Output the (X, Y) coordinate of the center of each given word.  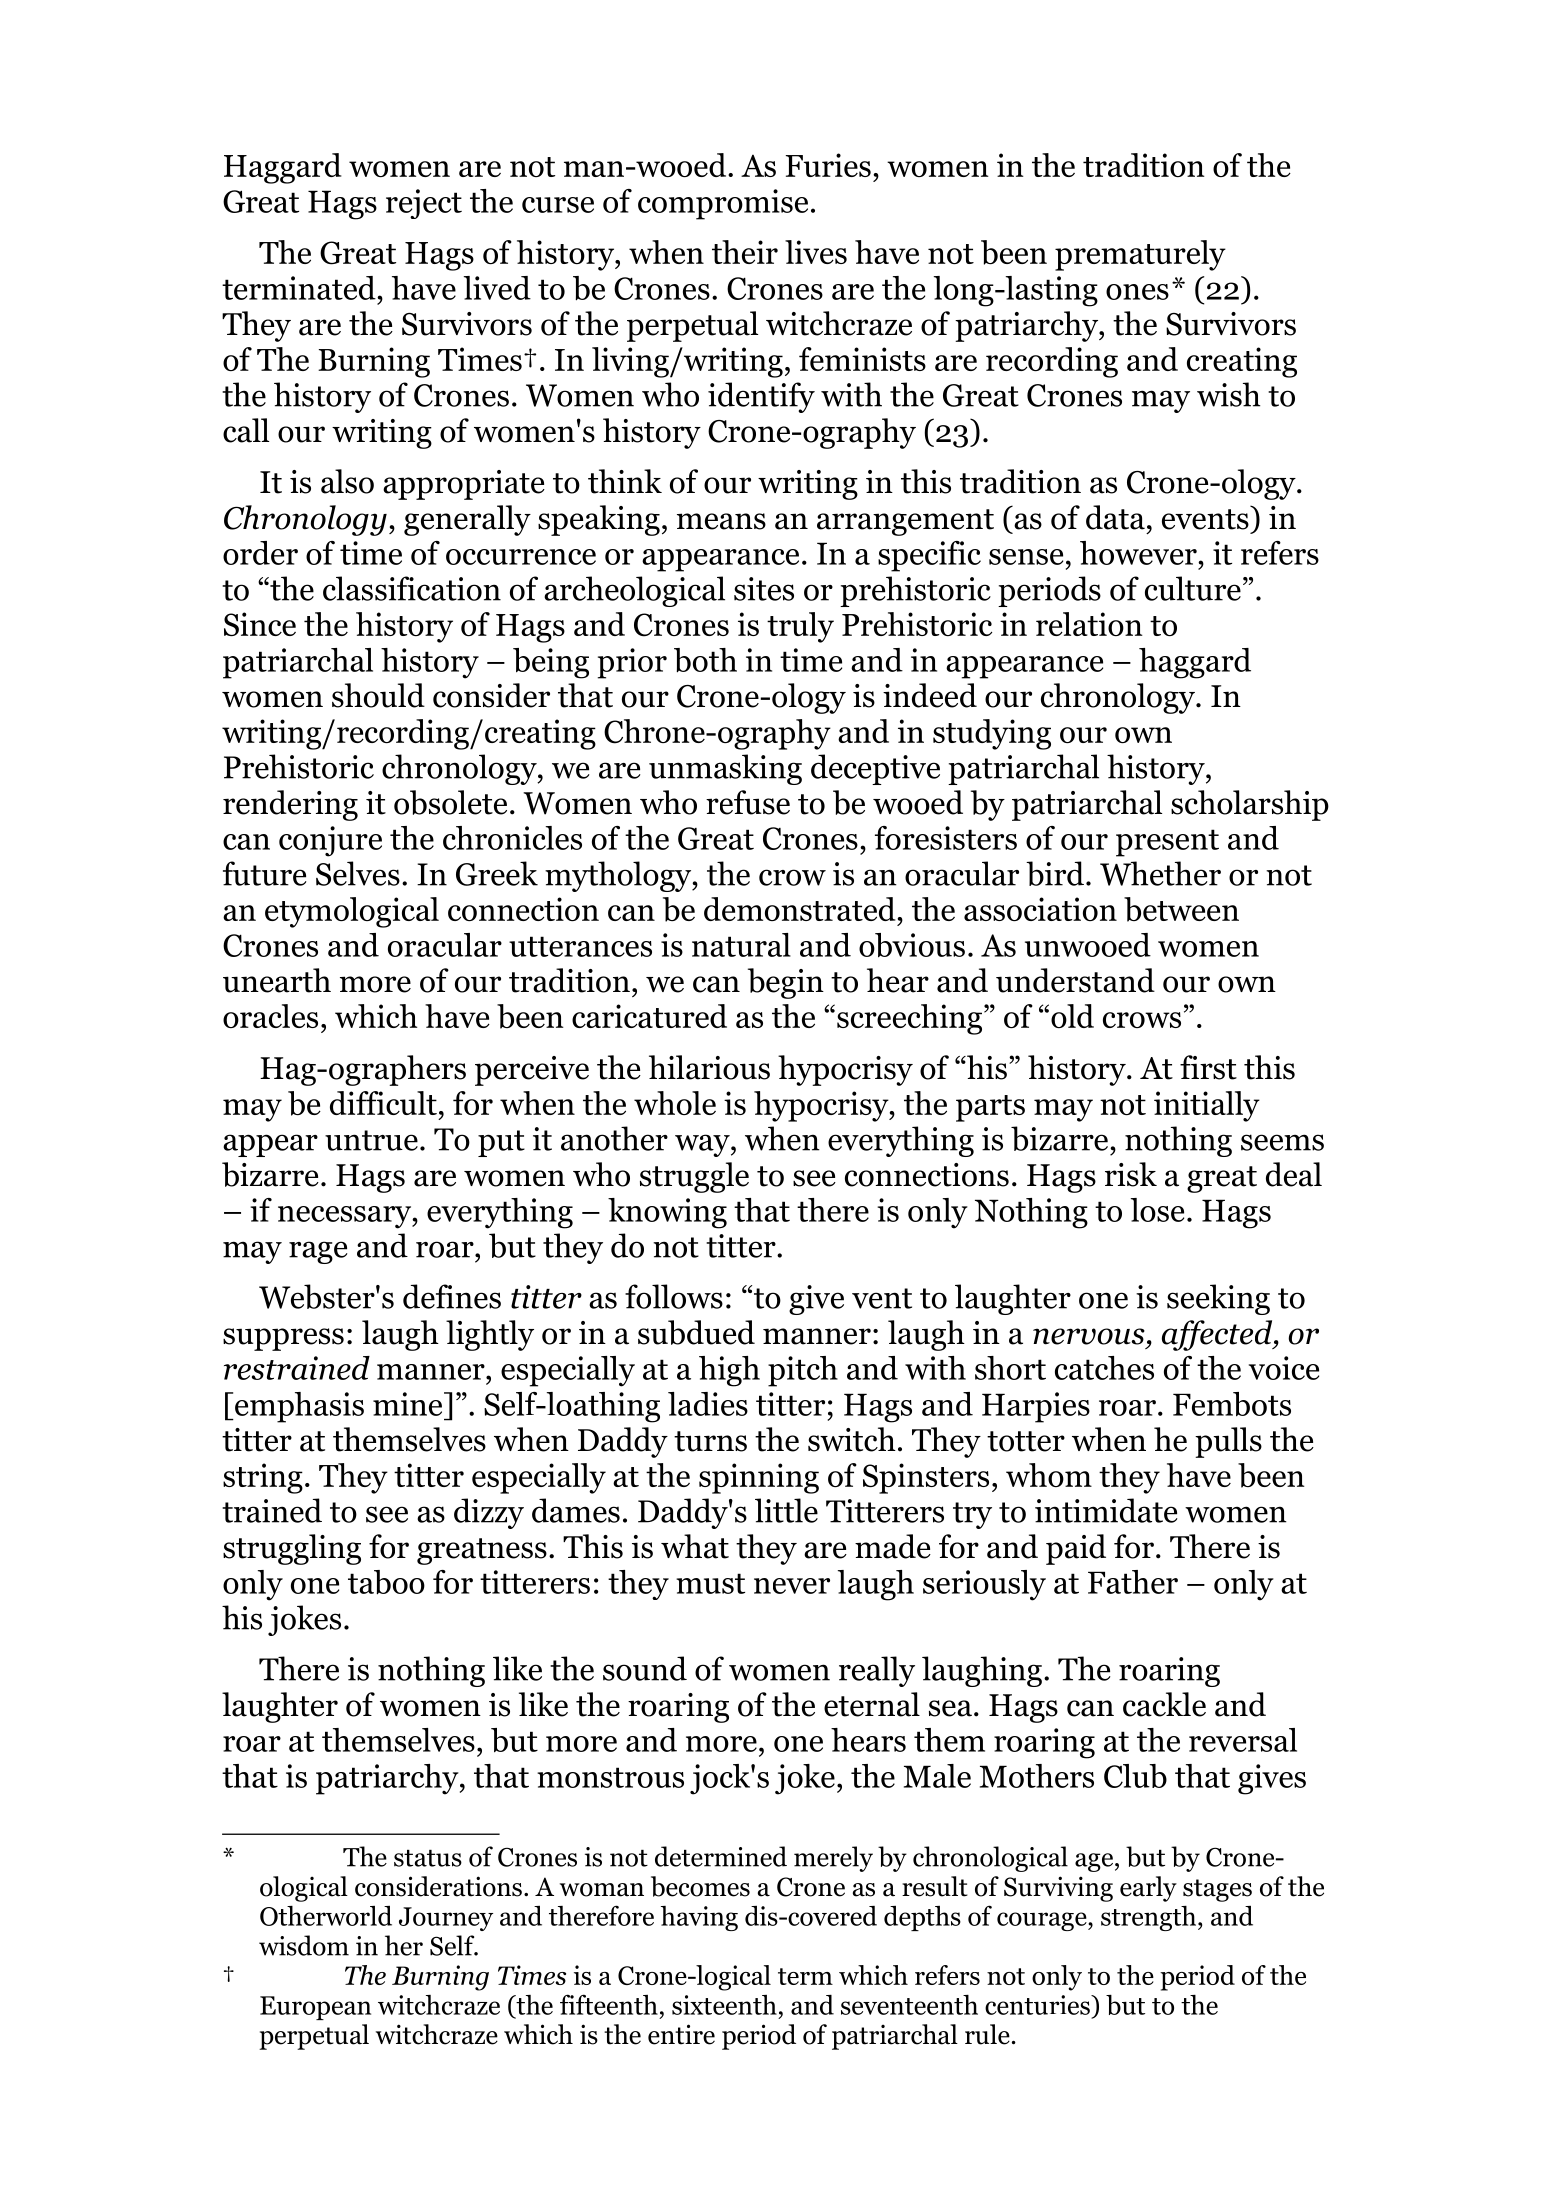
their (745, 252)
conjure (330, 841)
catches (1104, 1368)
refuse (748, 802)
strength (1150, 1918)
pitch (803, 1371)
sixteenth (724, 2005)
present (1167, 843)
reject (424, 204)
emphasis (298, 1407)
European (315, 2008)
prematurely (1140, 255)
